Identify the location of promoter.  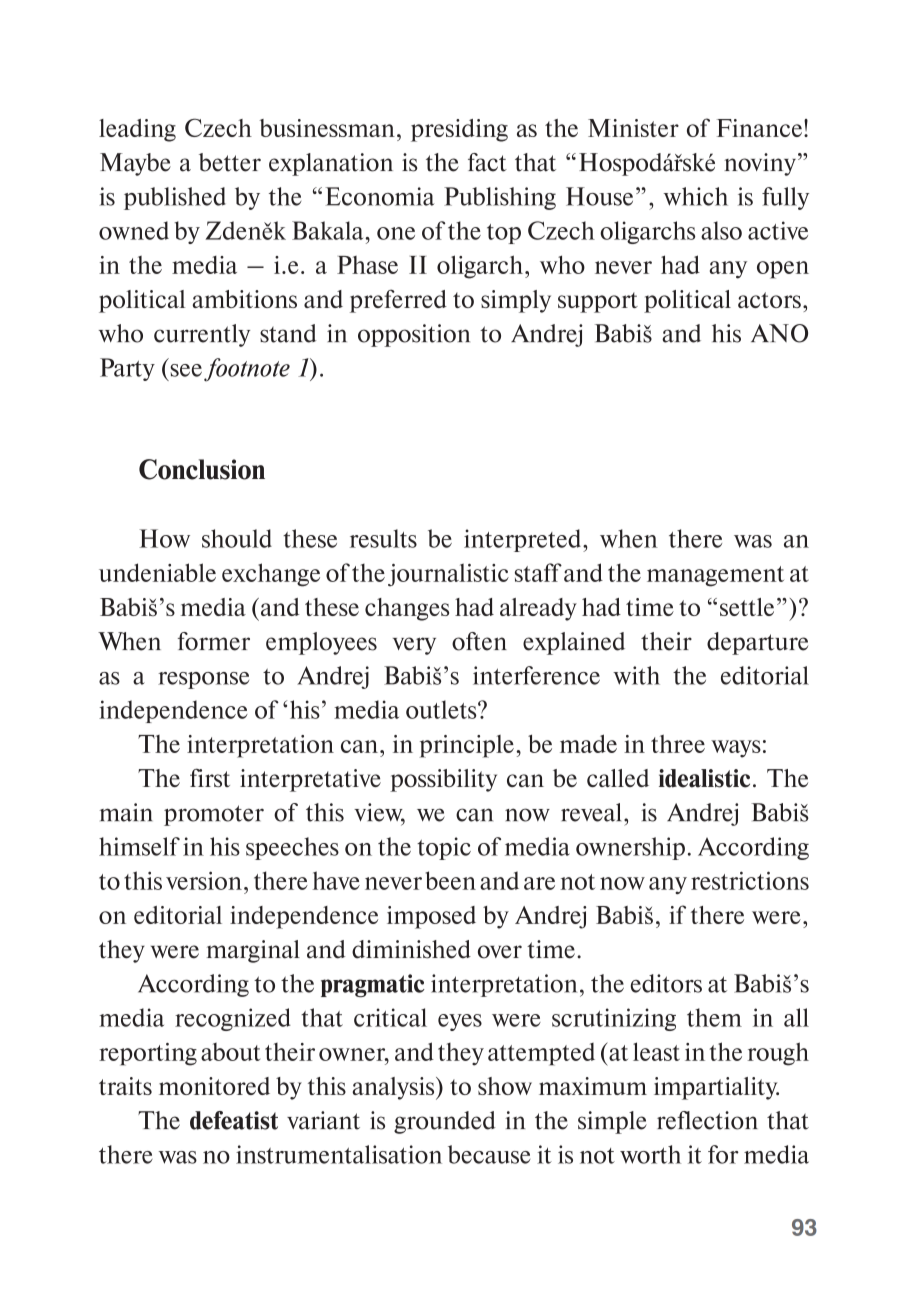
(214, 815).
